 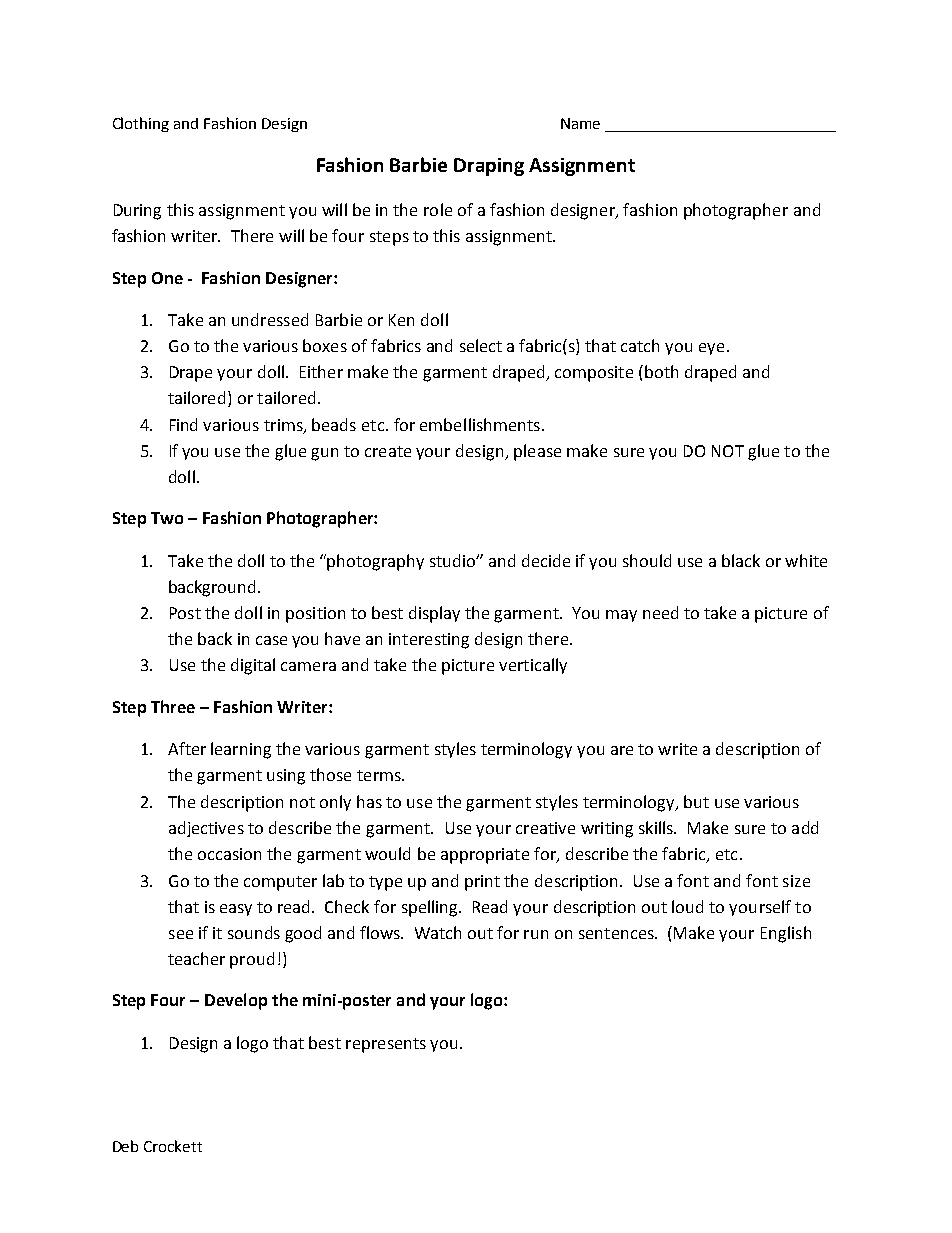 What do you see at coordinates (687, 906) in the document?
I see `loud` at bounding box center [687, 906].
